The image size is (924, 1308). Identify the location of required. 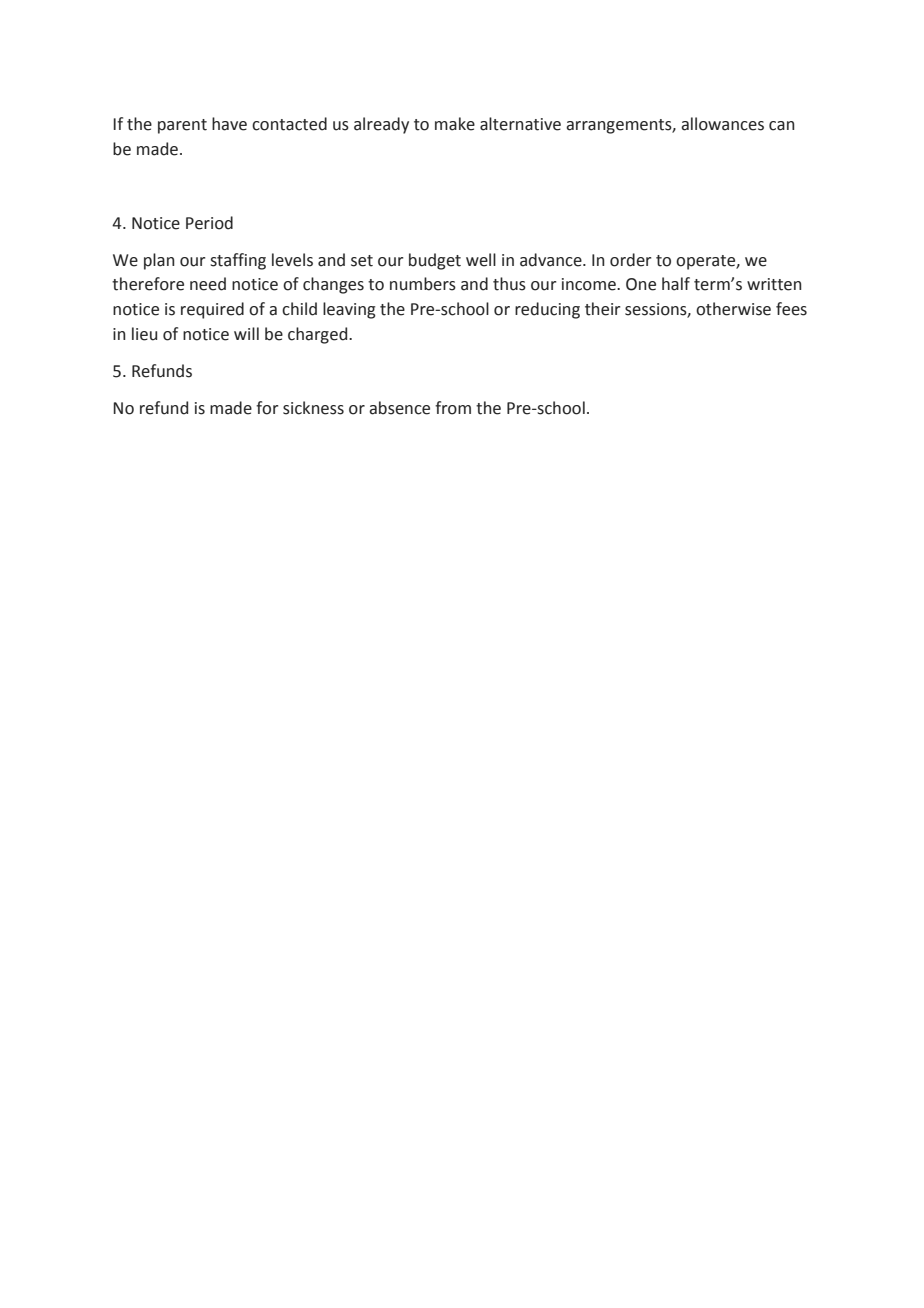
(212, 310).
